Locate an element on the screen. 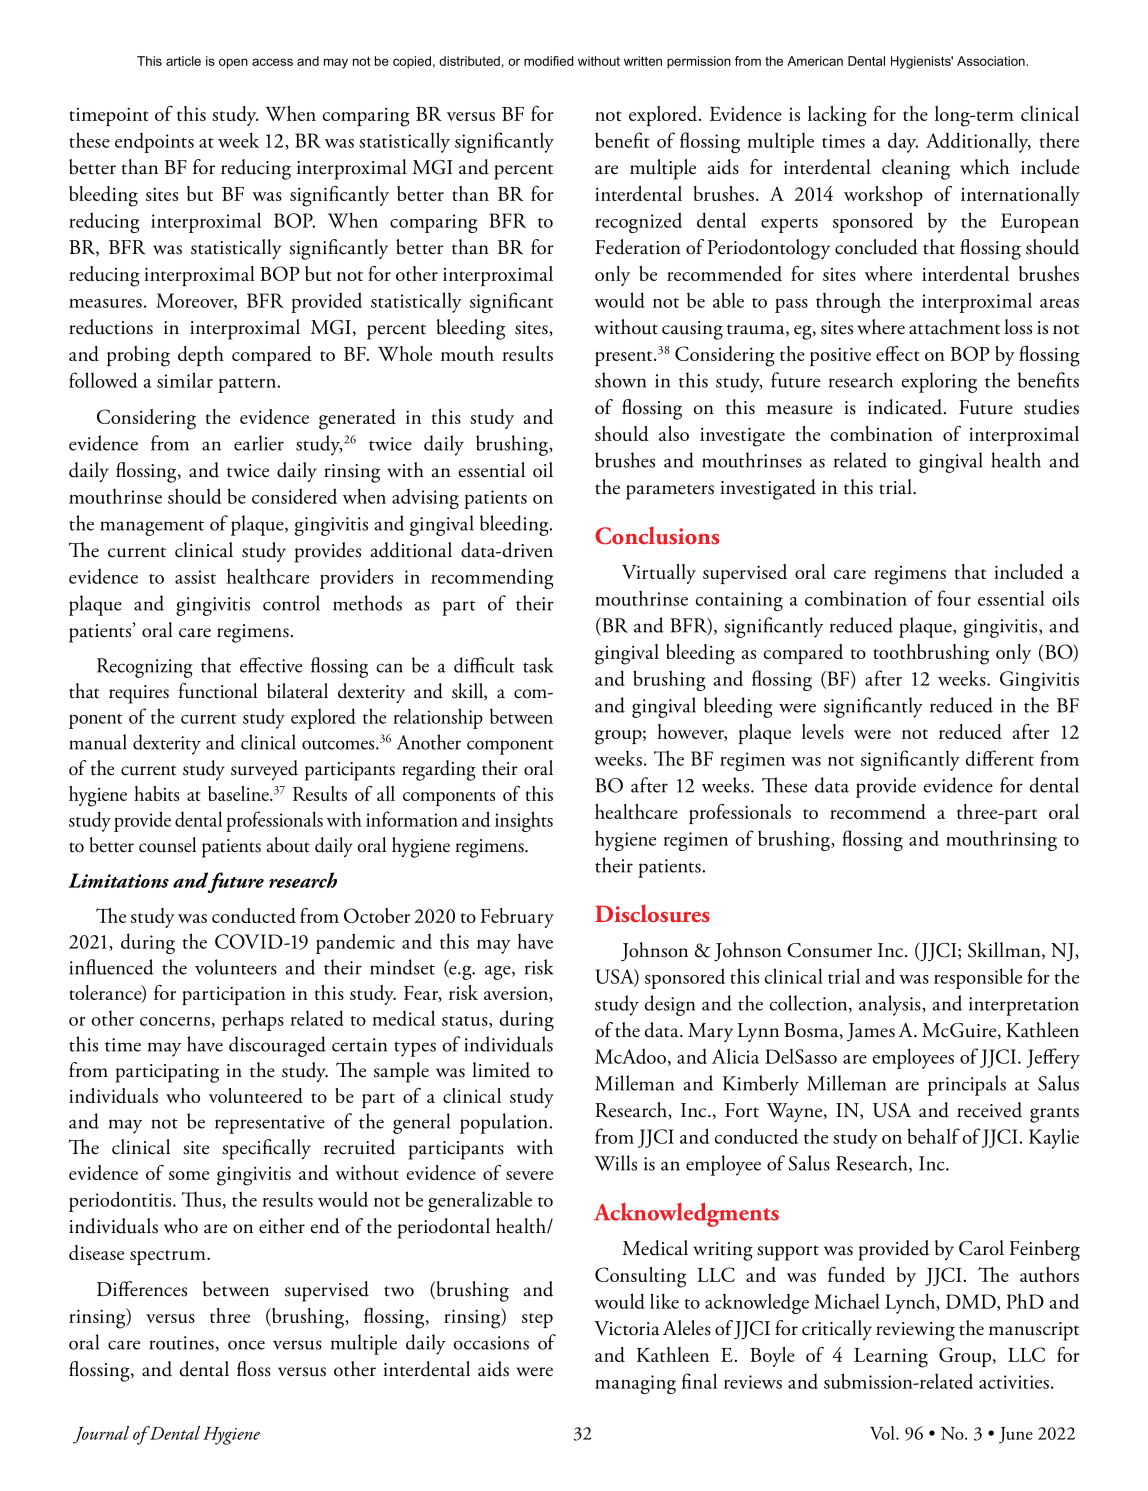 The height and width of the screenshot is (1491, 1148). Conclusions is located at coordinates (657, 535).
